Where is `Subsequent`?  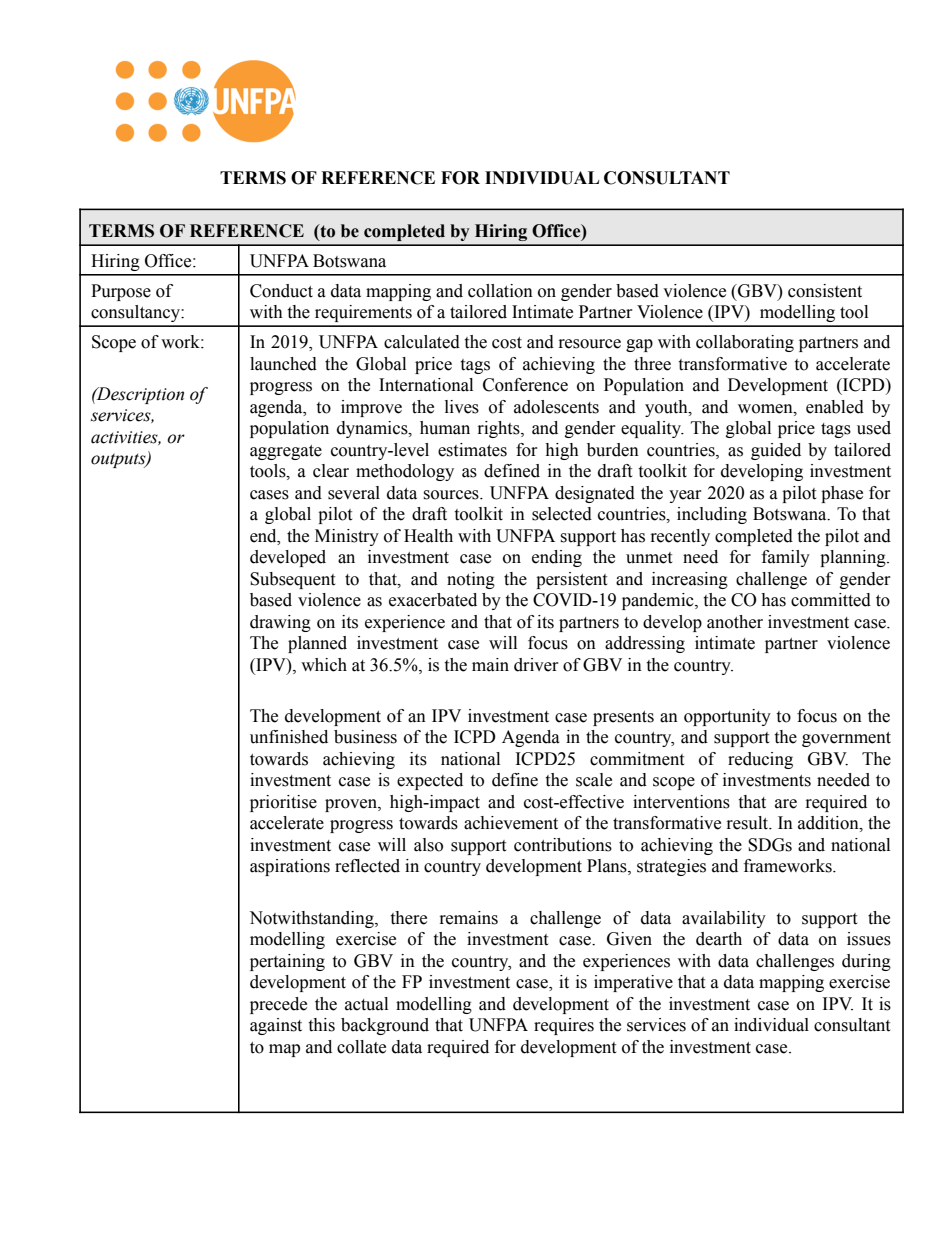 Subsequent is located at coordinates (292, 580).
